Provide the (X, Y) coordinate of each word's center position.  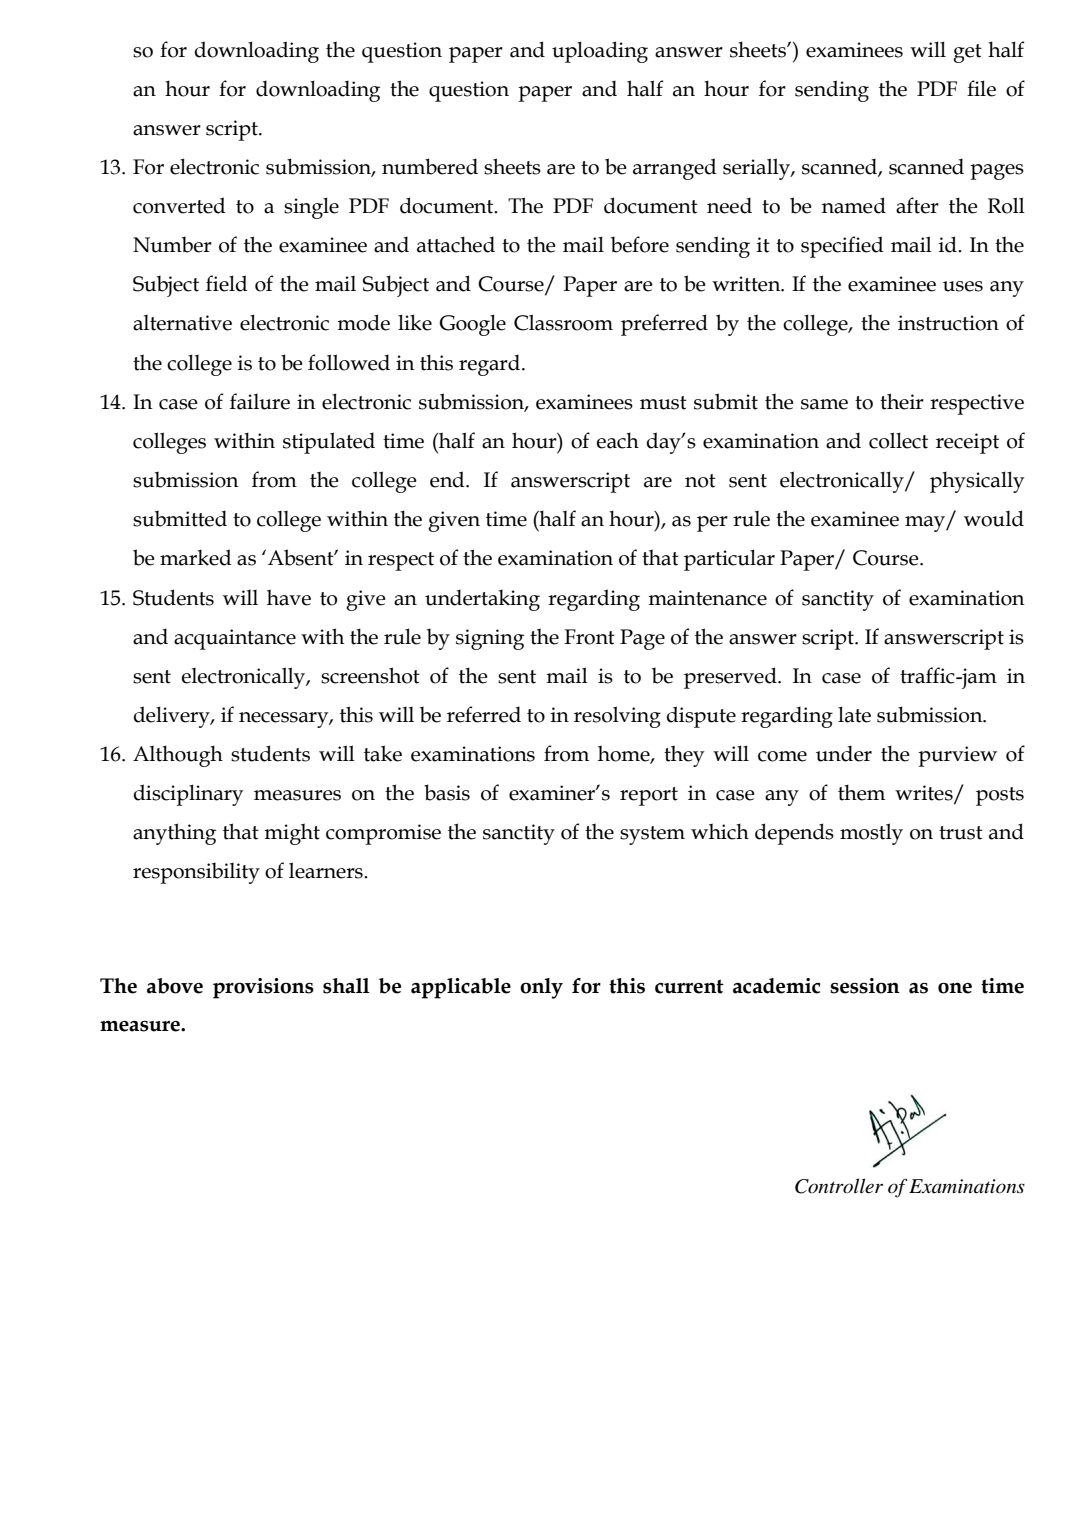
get (967, 53)
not (700, 481)
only (541, 988)
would (994, 518)
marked (196, 557)
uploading (600, 52)
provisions (263, 988)
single (311, 208)
